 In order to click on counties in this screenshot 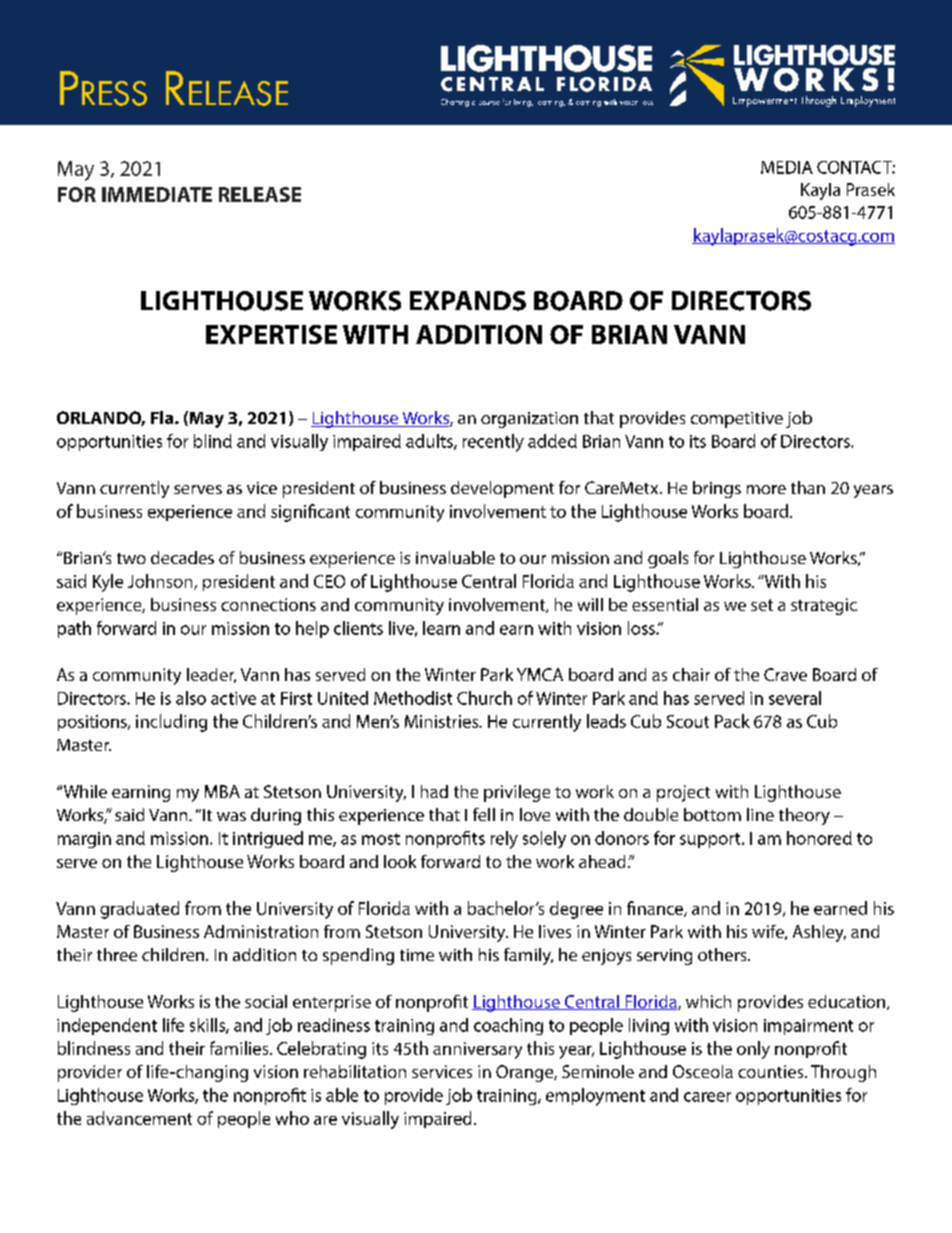, I will do `click(772, 1071)`.
